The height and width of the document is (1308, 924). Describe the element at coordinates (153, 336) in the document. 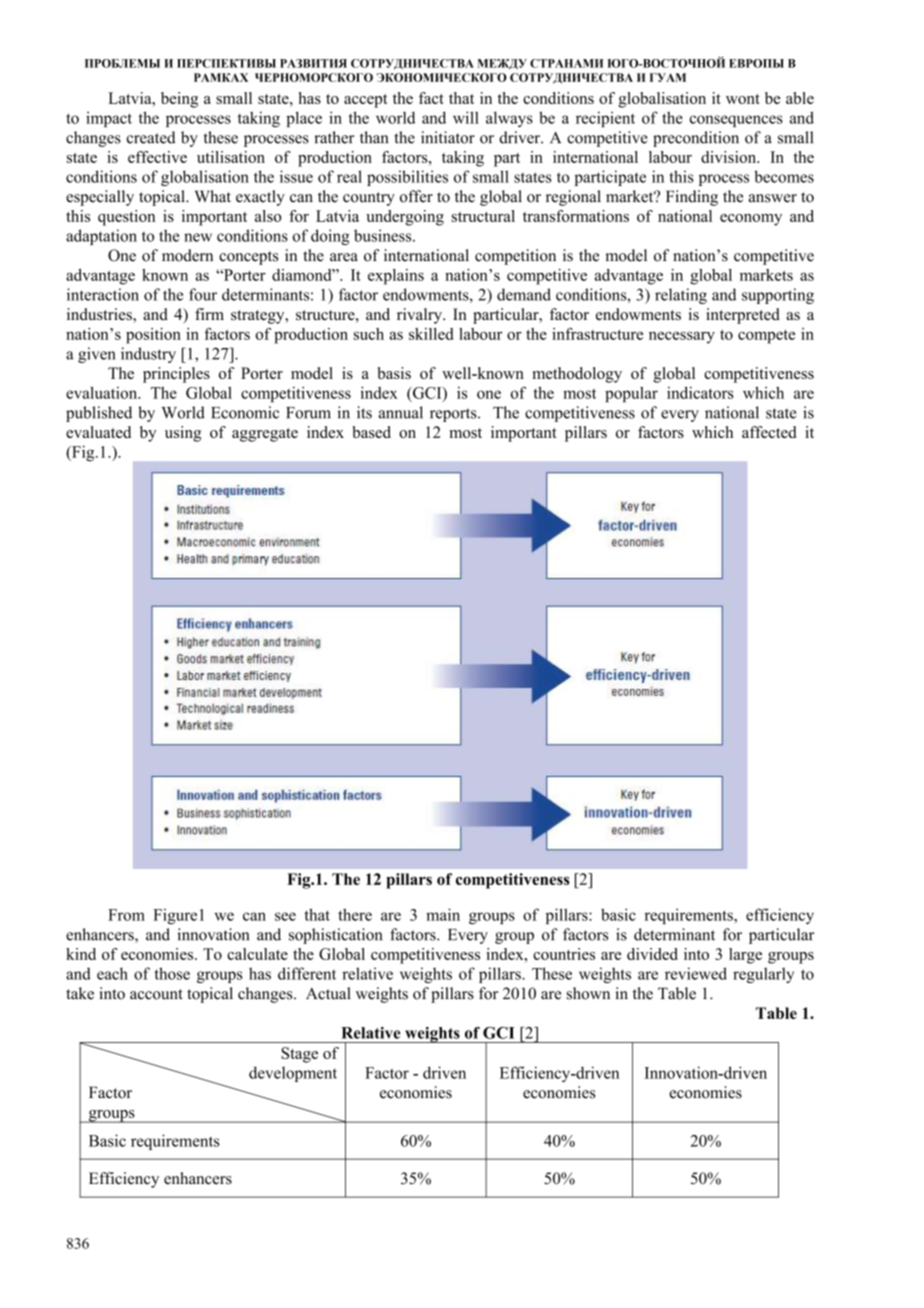

I see `position` at that location.
